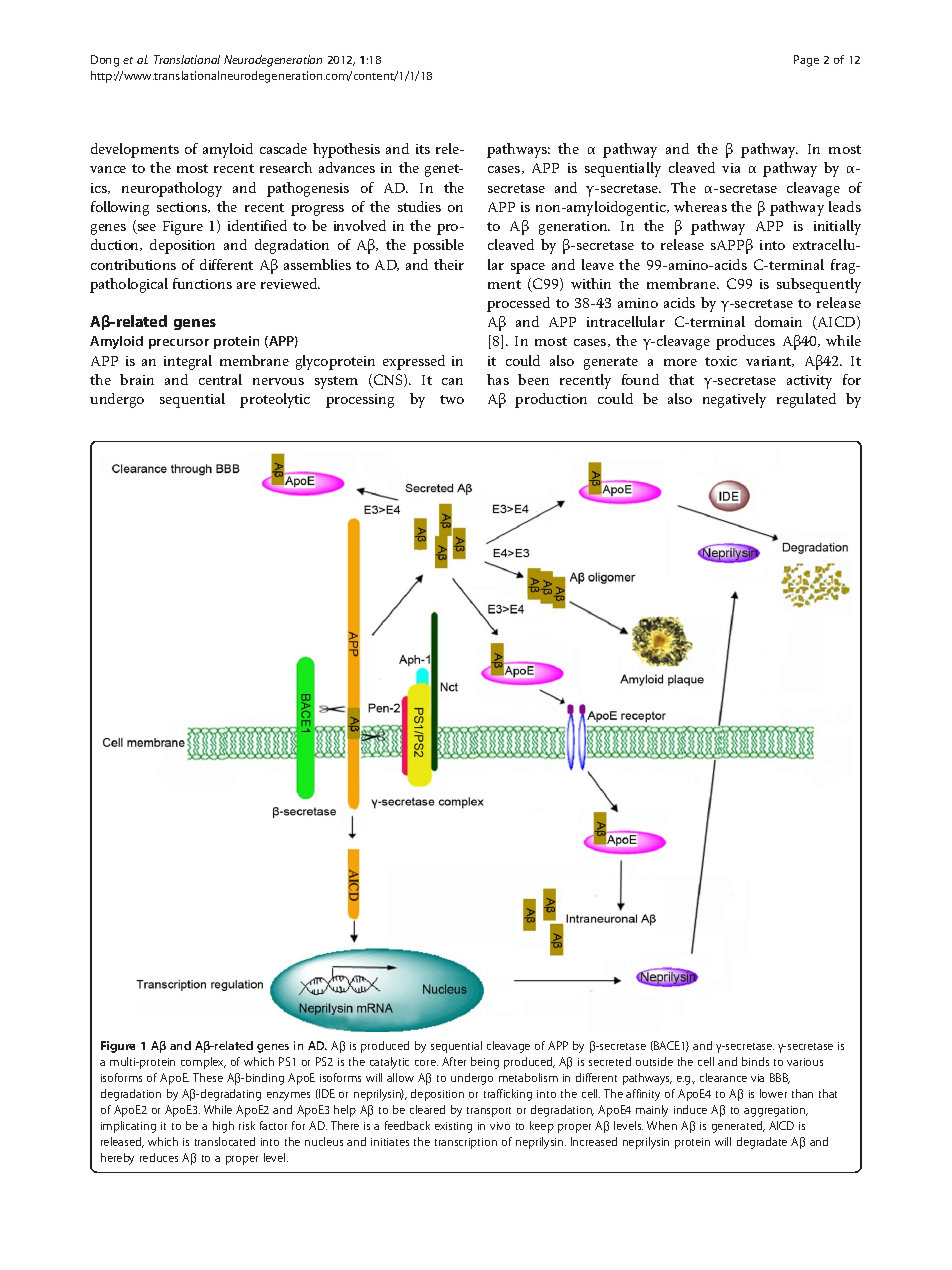 The width and height of the screenshot is (952, 1270). Describe the element at coordinates (423, 149) in the screenshot. I see `its` at that location.
